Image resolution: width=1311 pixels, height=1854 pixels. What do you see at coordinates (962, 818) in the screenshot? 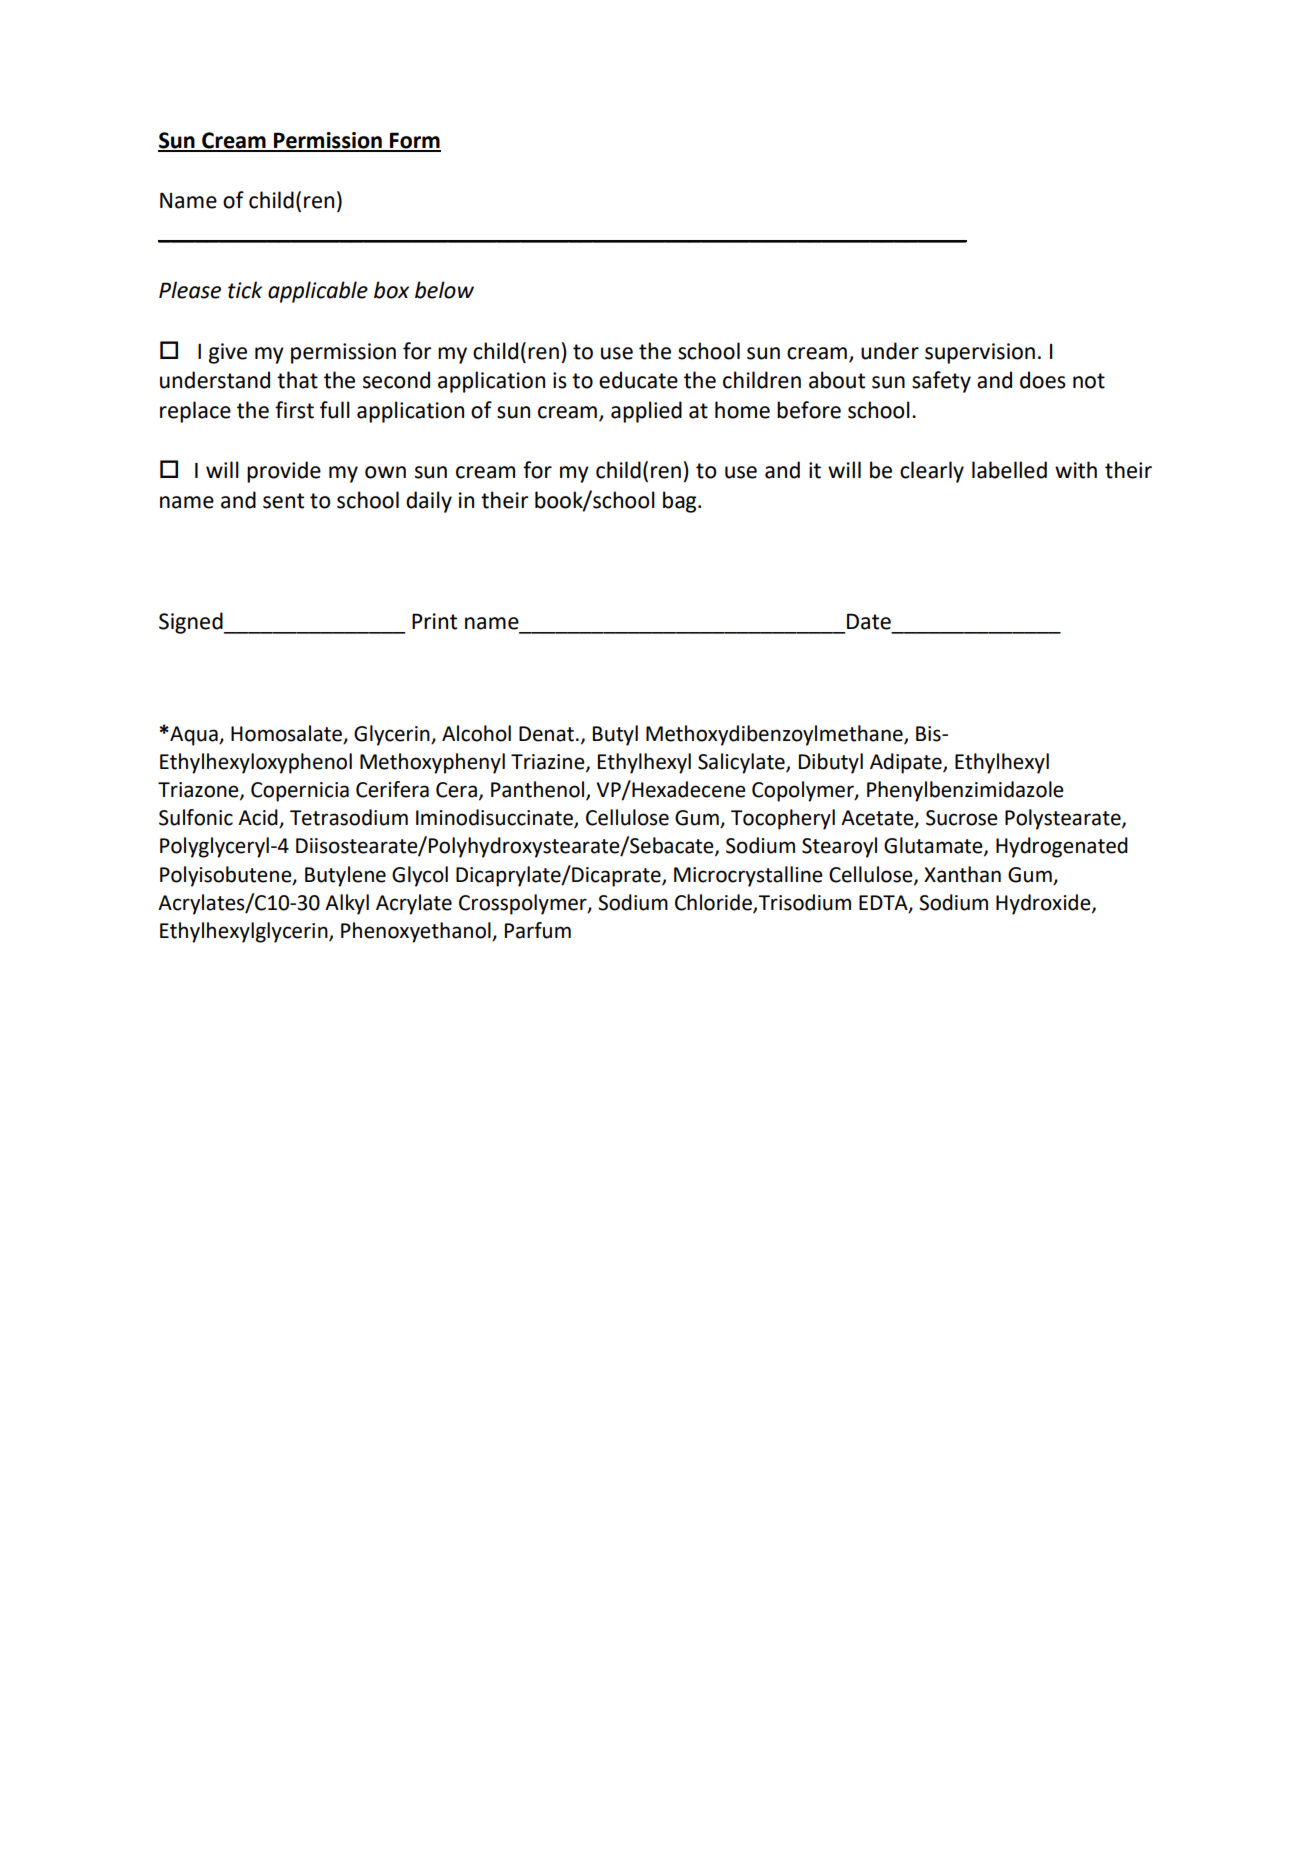
I see `Sucrose` at bounding box center [962, 818].
